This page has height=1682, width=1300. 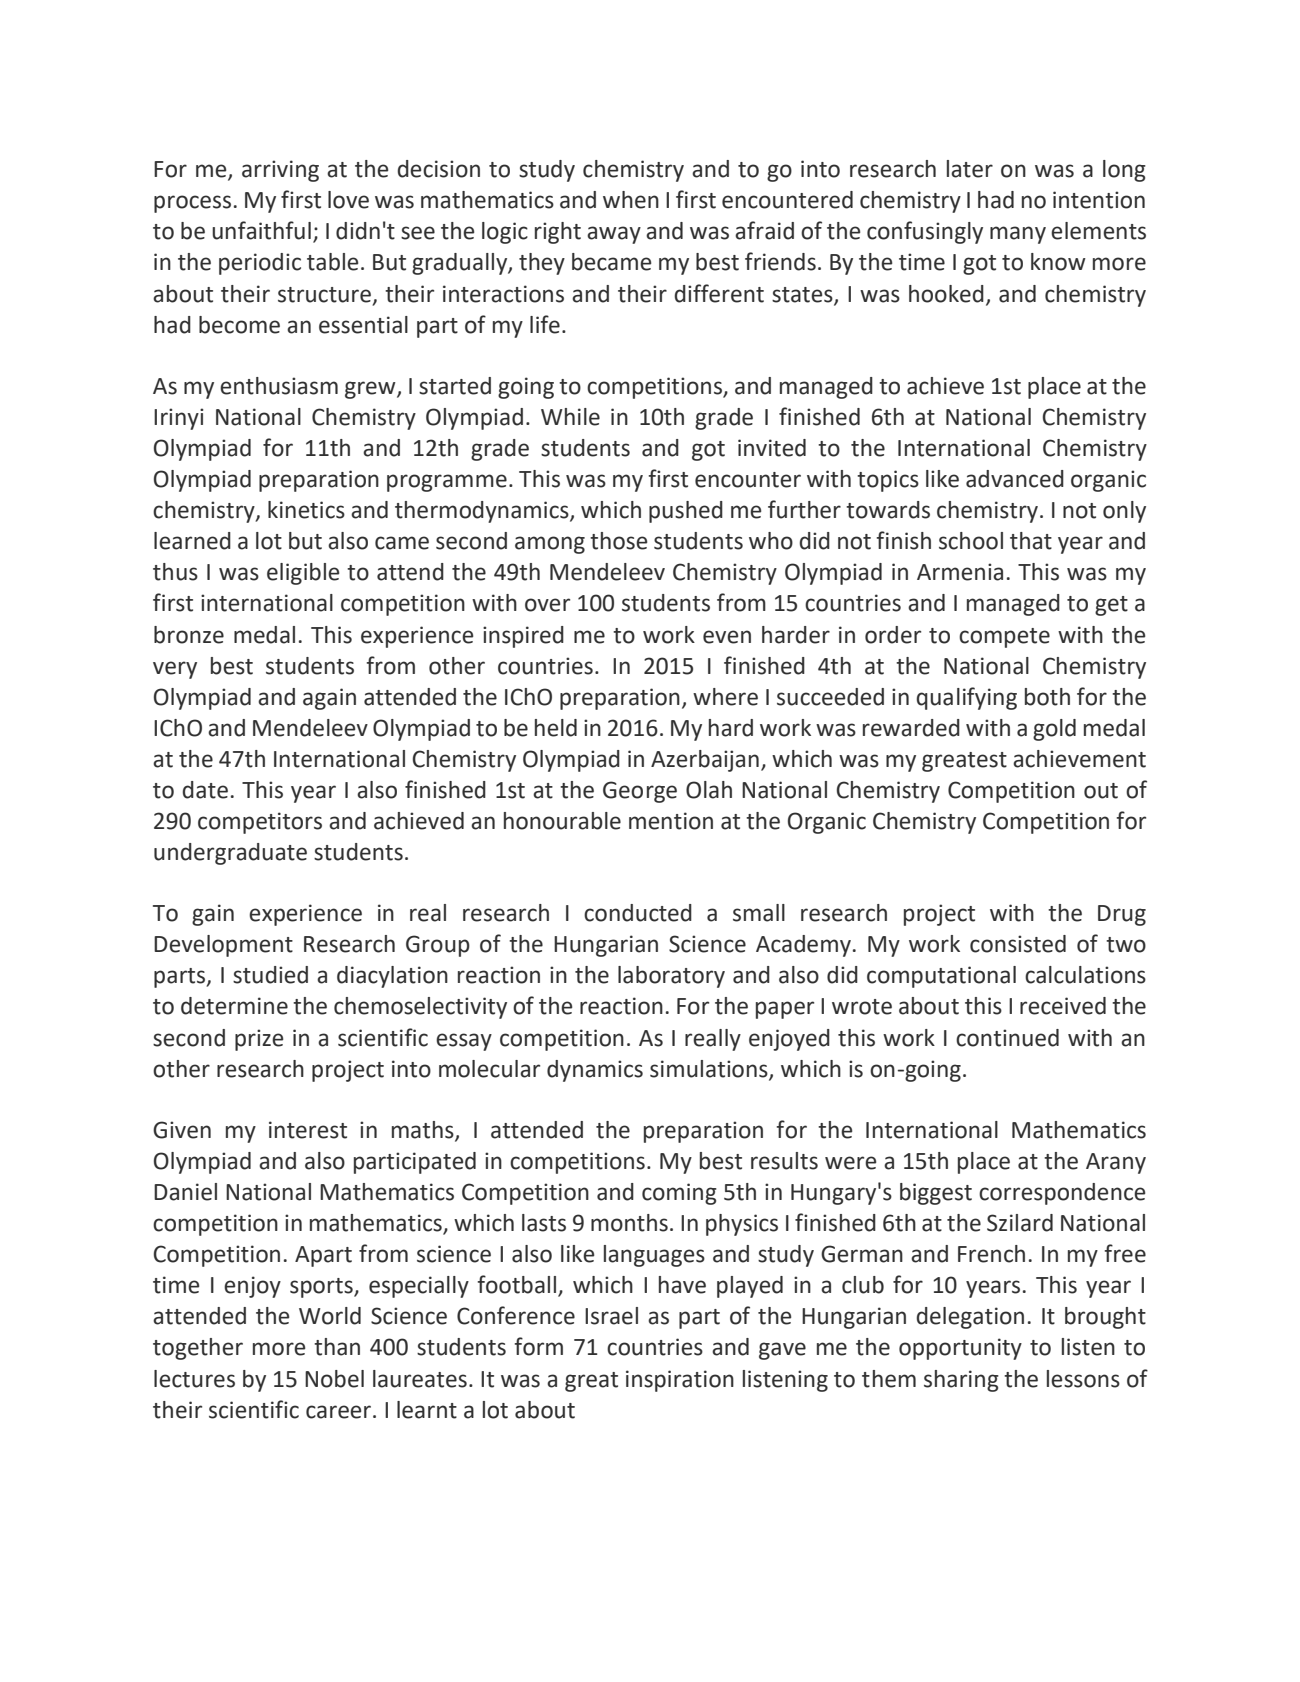 I want to click on inspiration, so click(x=680, y=1381).
